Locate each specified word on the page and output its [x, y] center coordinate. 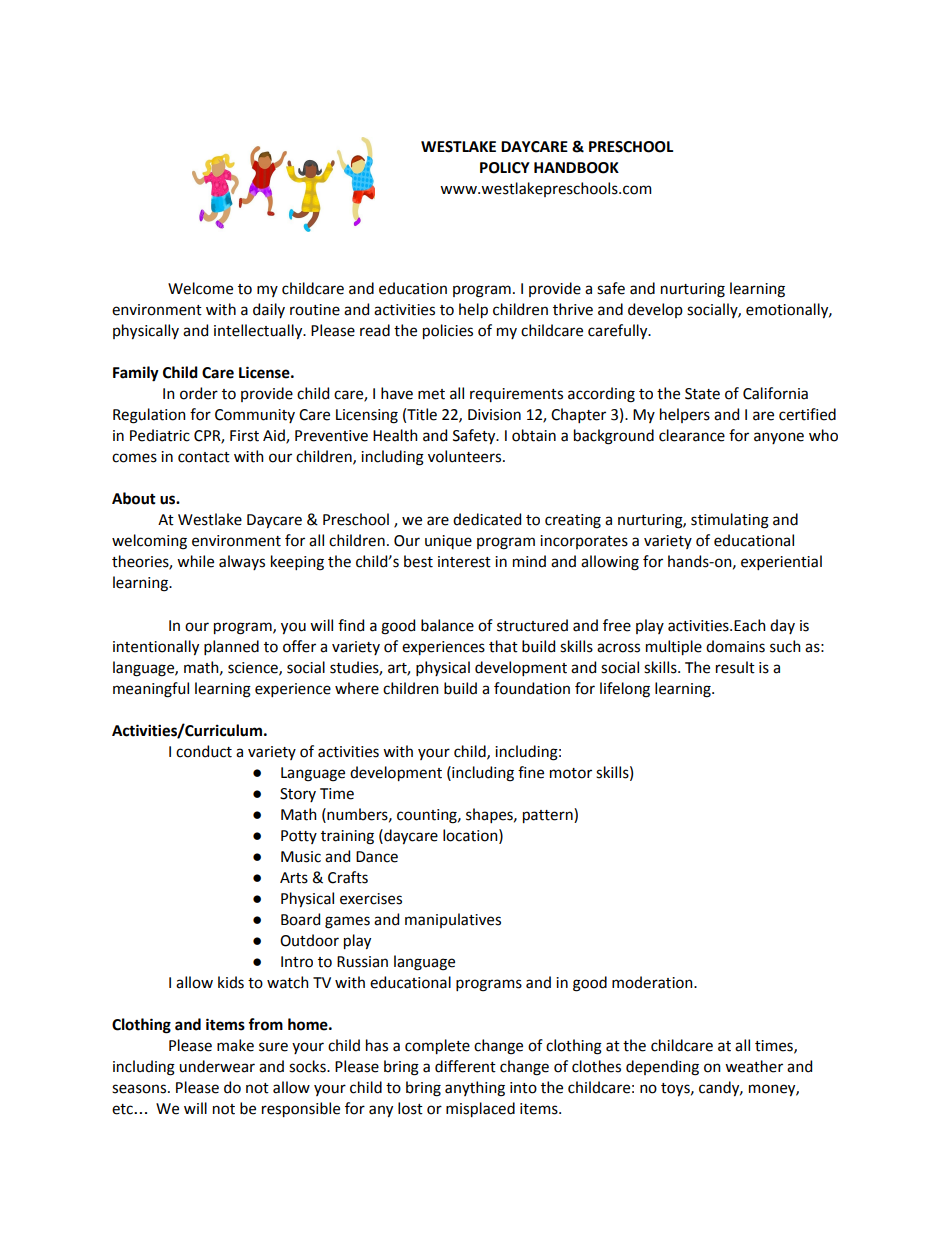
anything [475, 1089]
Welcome [200, 288]
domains [735, 646]
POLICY [505, 168]
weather [754, 1066]
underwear [217, 1066]
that [503, 646]
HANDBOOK [576, 168]
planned [231, 647]
